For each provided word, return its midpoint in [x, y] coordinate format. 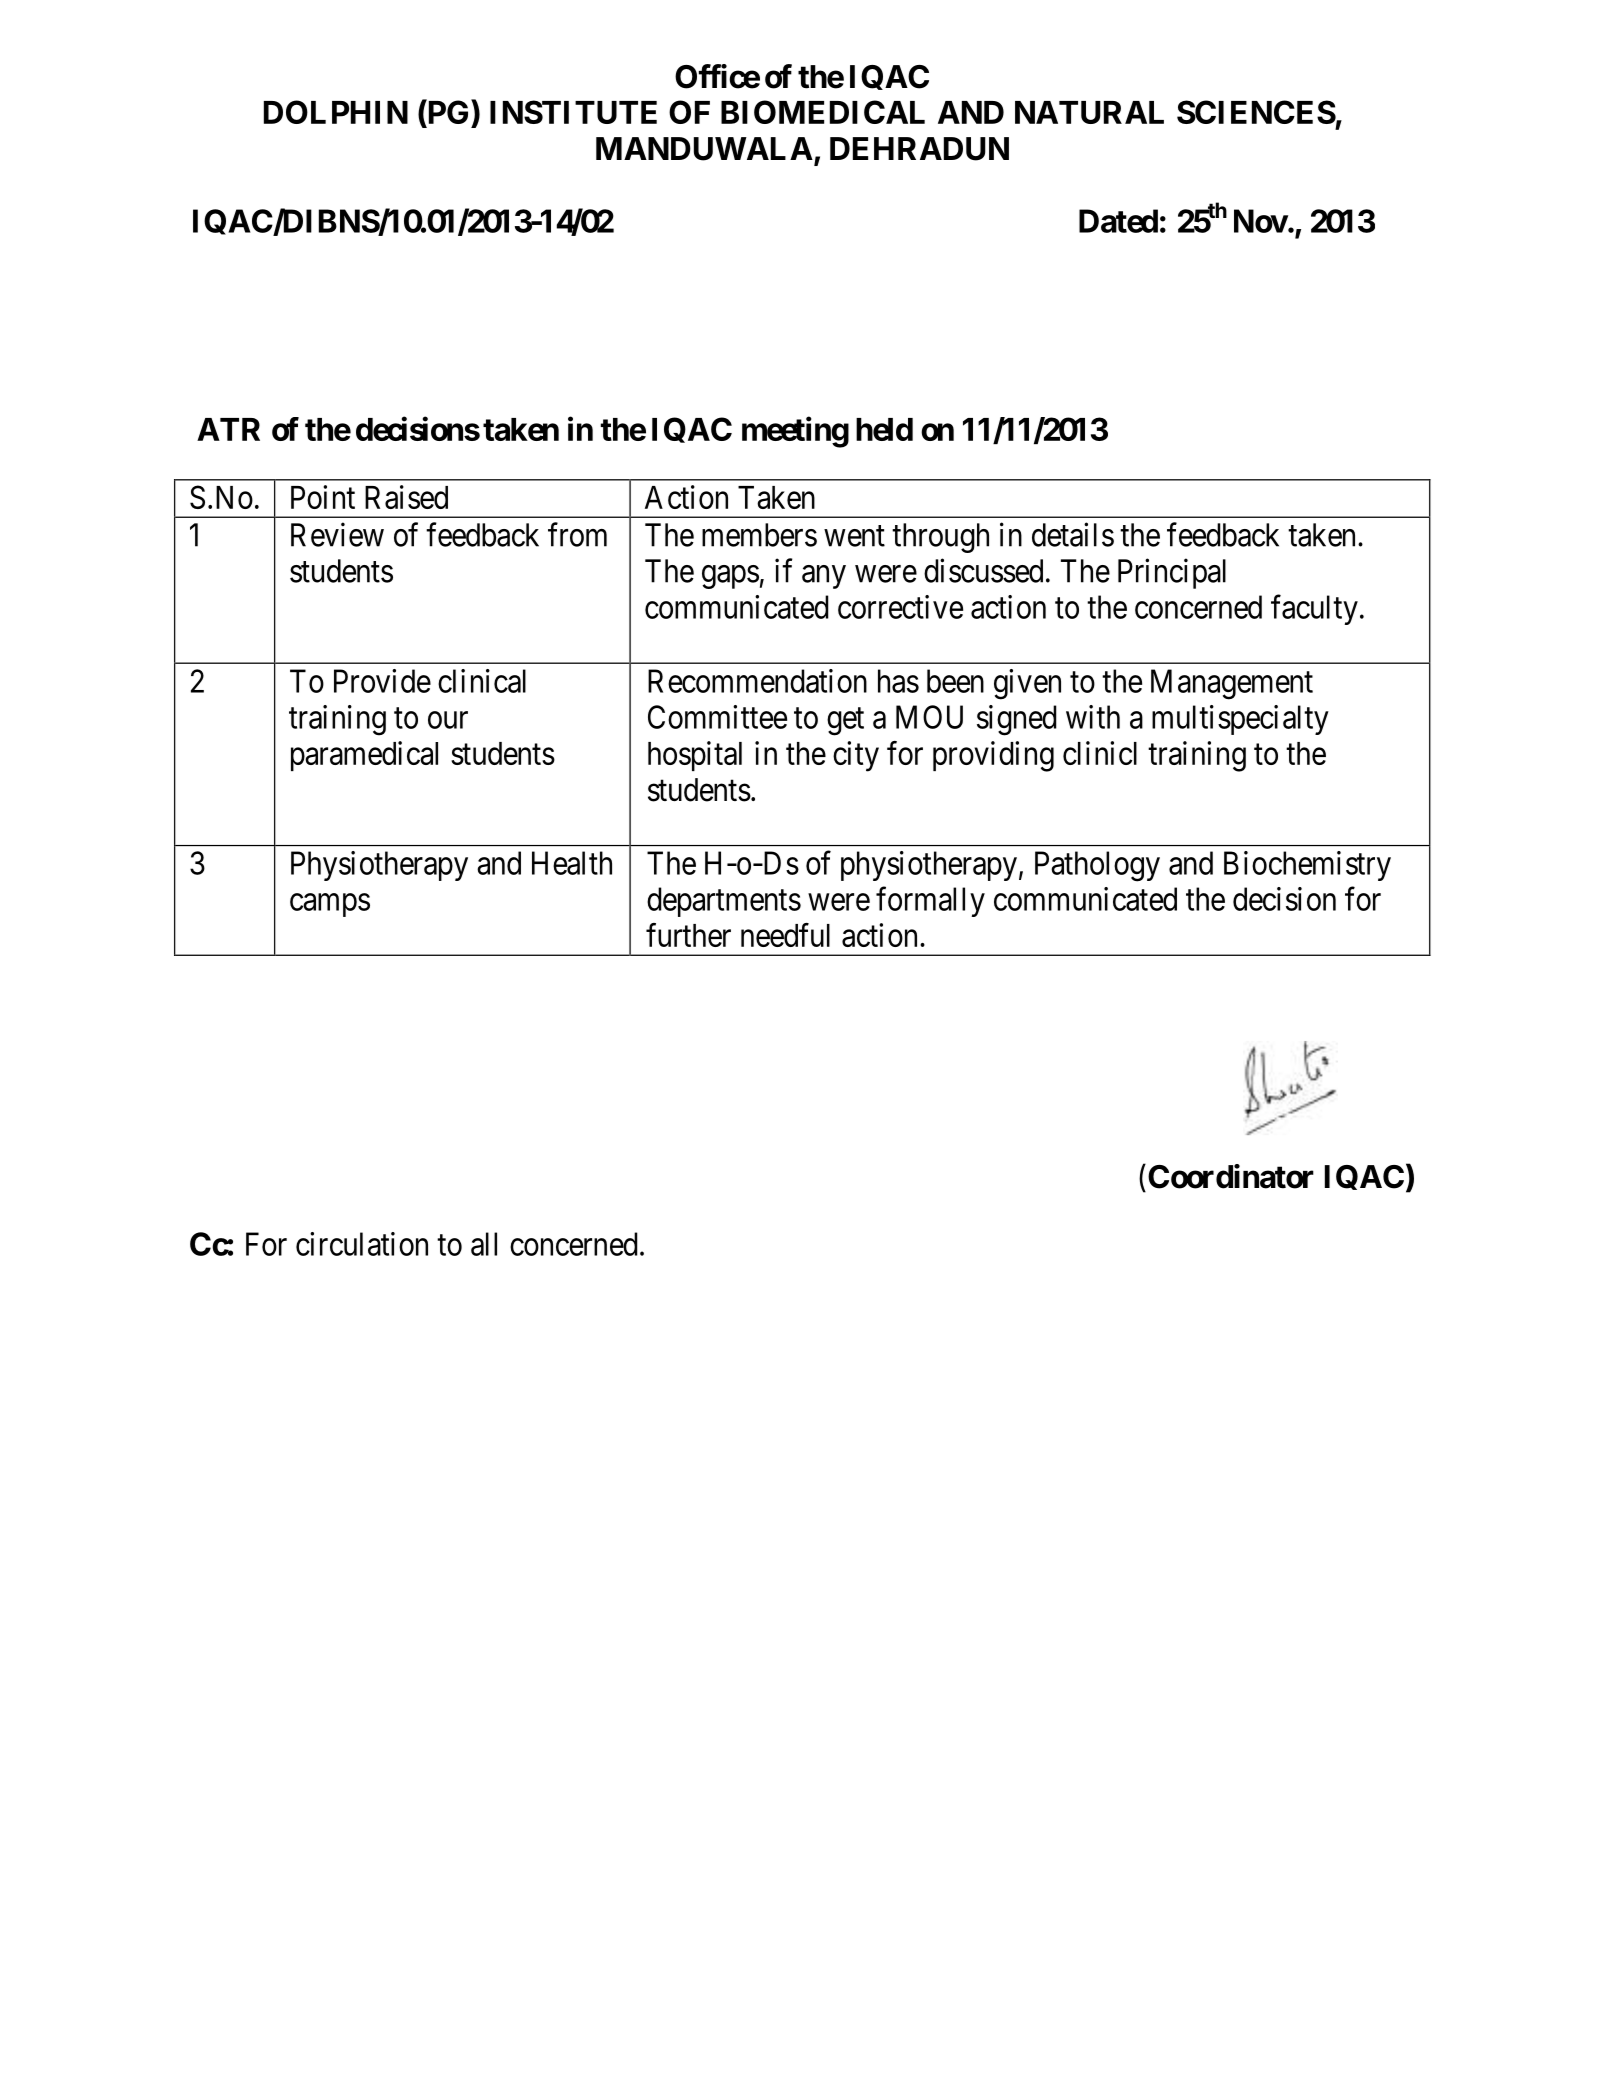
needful [785, 935]
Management [1232, 684]
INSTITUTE [573, 112]
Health [572, 863]
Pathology [1097, 866]
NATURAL [1089, 112]
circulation [362, 1244]
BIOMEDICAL [823, 112]
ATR [228, 429]
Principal [1172, 573]
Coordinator [1231, 1176]
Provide [382, 681]
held [884, 429]
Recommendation [757, 681]
